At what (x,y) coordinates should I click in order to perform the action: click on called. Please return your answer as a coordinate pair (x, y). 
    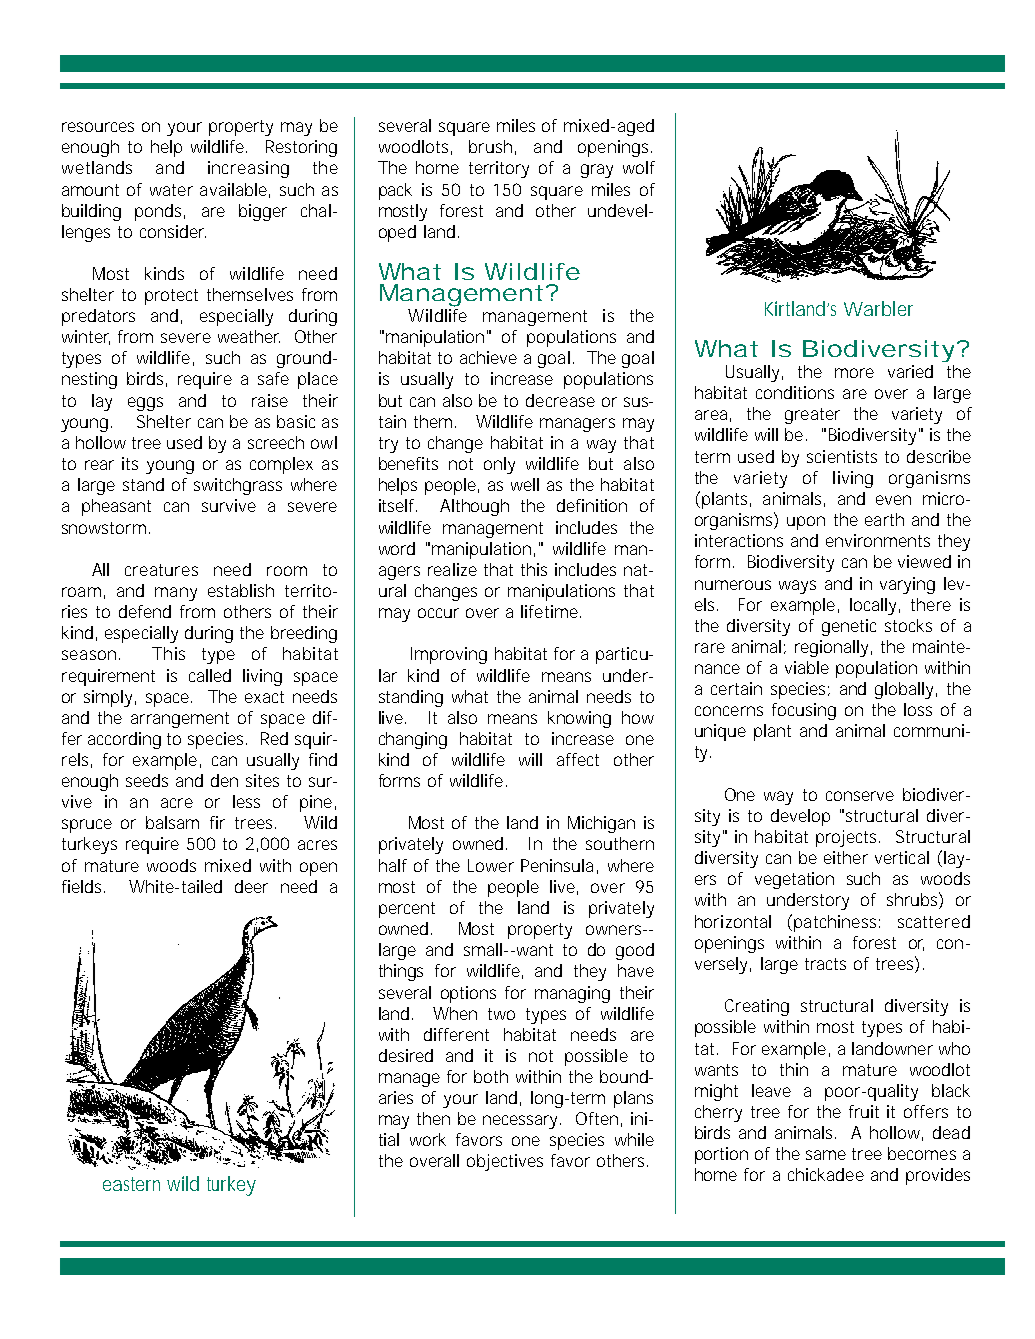
    Looking at the image, I should click on (210, 675).
